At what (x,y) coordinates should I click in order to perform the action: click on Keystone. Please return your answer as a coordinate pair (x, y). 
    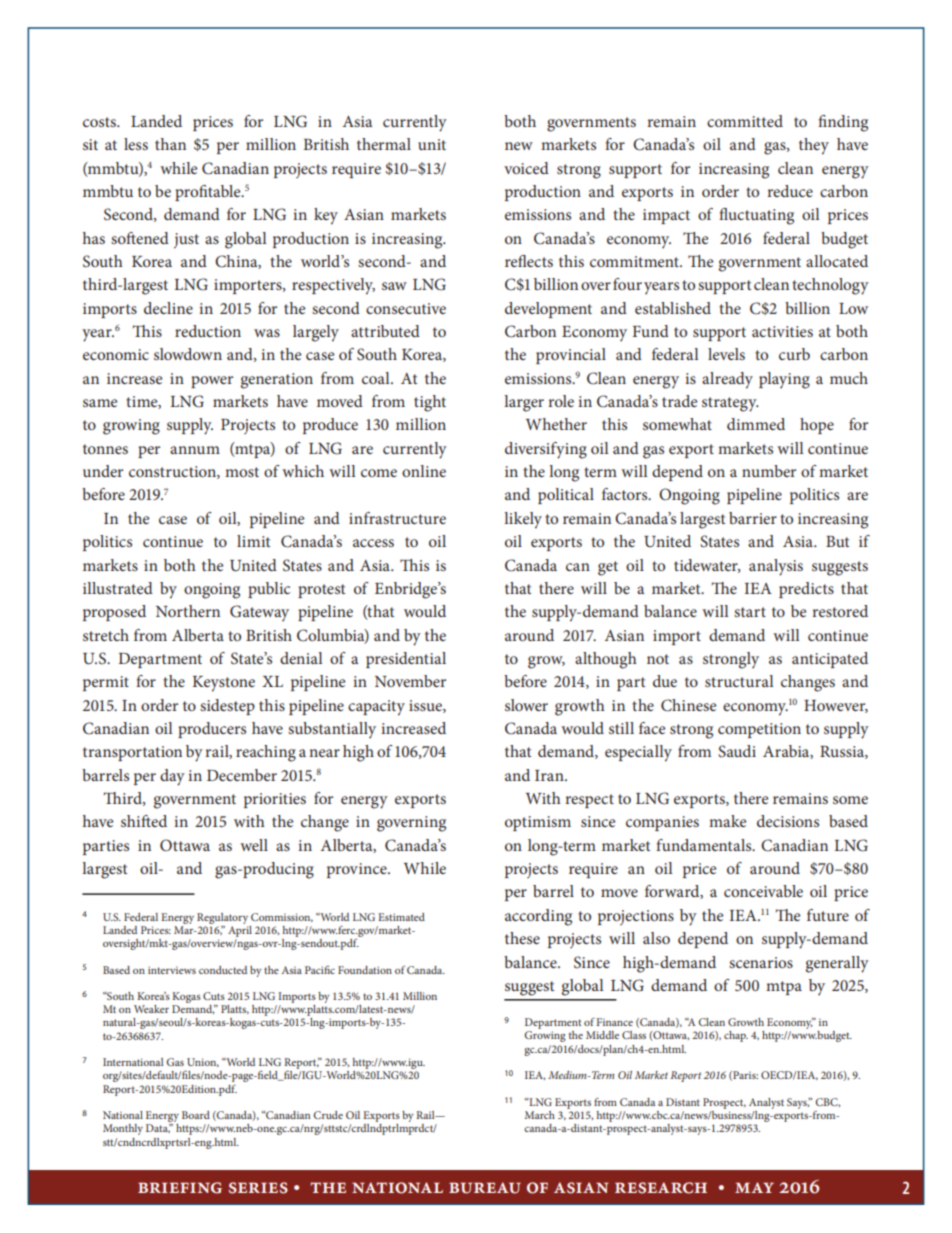
    Looking at the image, I should click on (224, 684).
